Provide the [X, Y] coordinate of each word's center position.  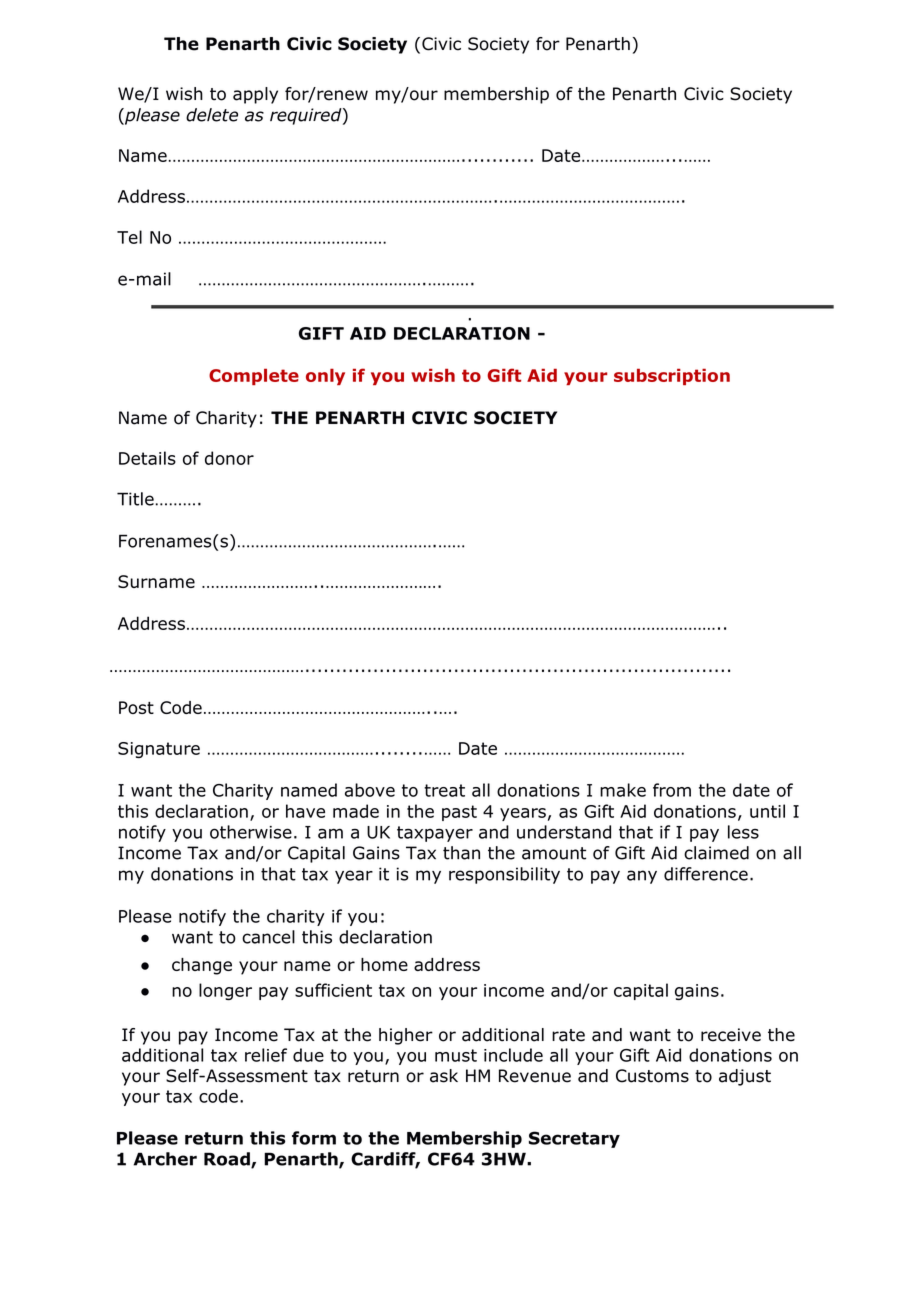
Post [136, 707]
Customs [652, 1076]
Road [228, 1160]
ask [444, 1076]
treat [444, 790]
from [672, 790]
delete [212, 115]
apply [255, 95]
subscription [672, 376]
